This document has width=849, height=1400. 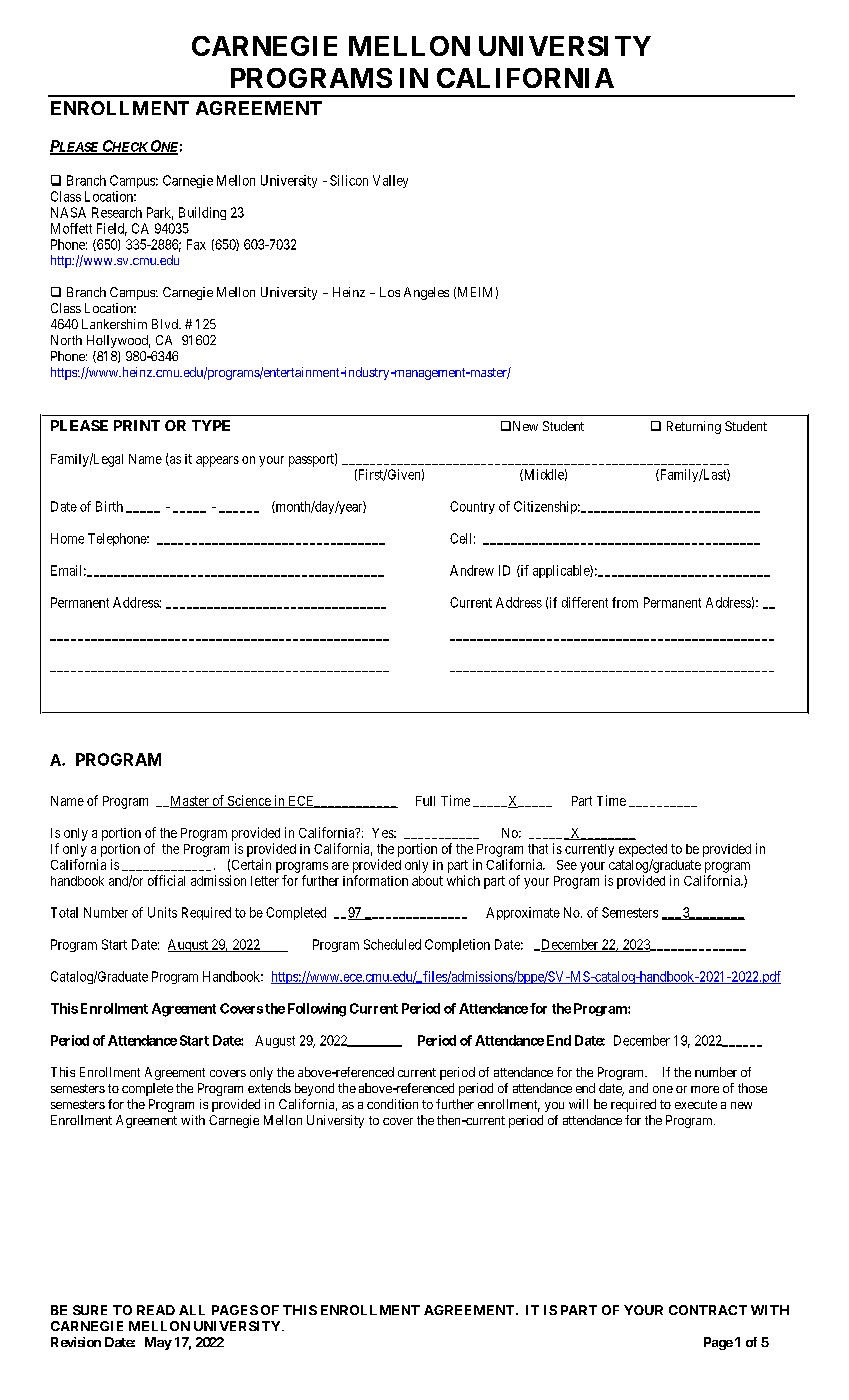 What do you see at coordinates (117, 212) in the document?
I see `Research` at bounding box center [117, 212].
